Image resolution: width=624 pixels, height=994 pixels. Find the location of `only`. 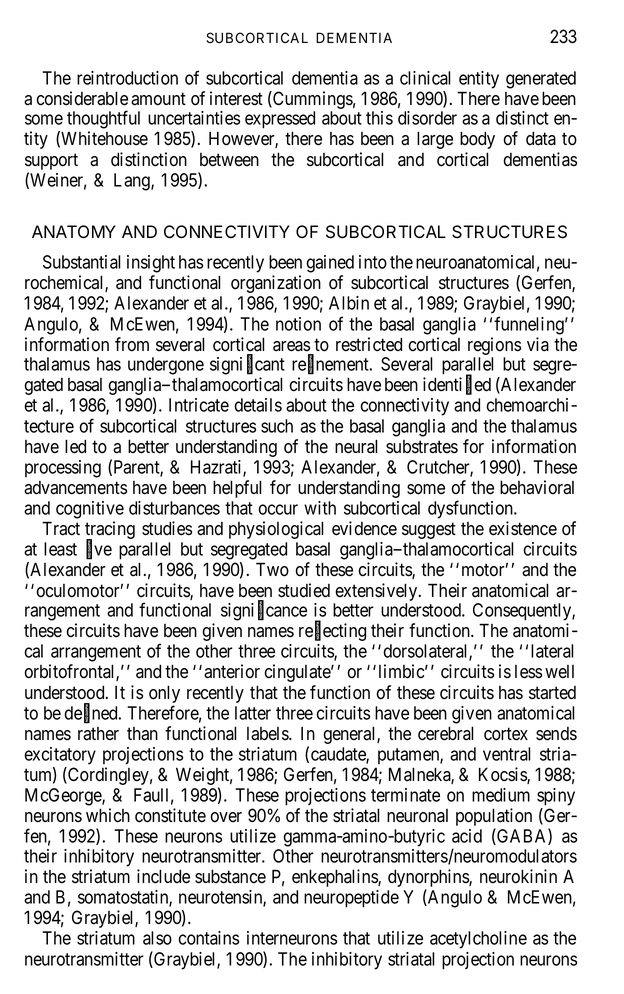

only is located at coordinates (164, 694).
